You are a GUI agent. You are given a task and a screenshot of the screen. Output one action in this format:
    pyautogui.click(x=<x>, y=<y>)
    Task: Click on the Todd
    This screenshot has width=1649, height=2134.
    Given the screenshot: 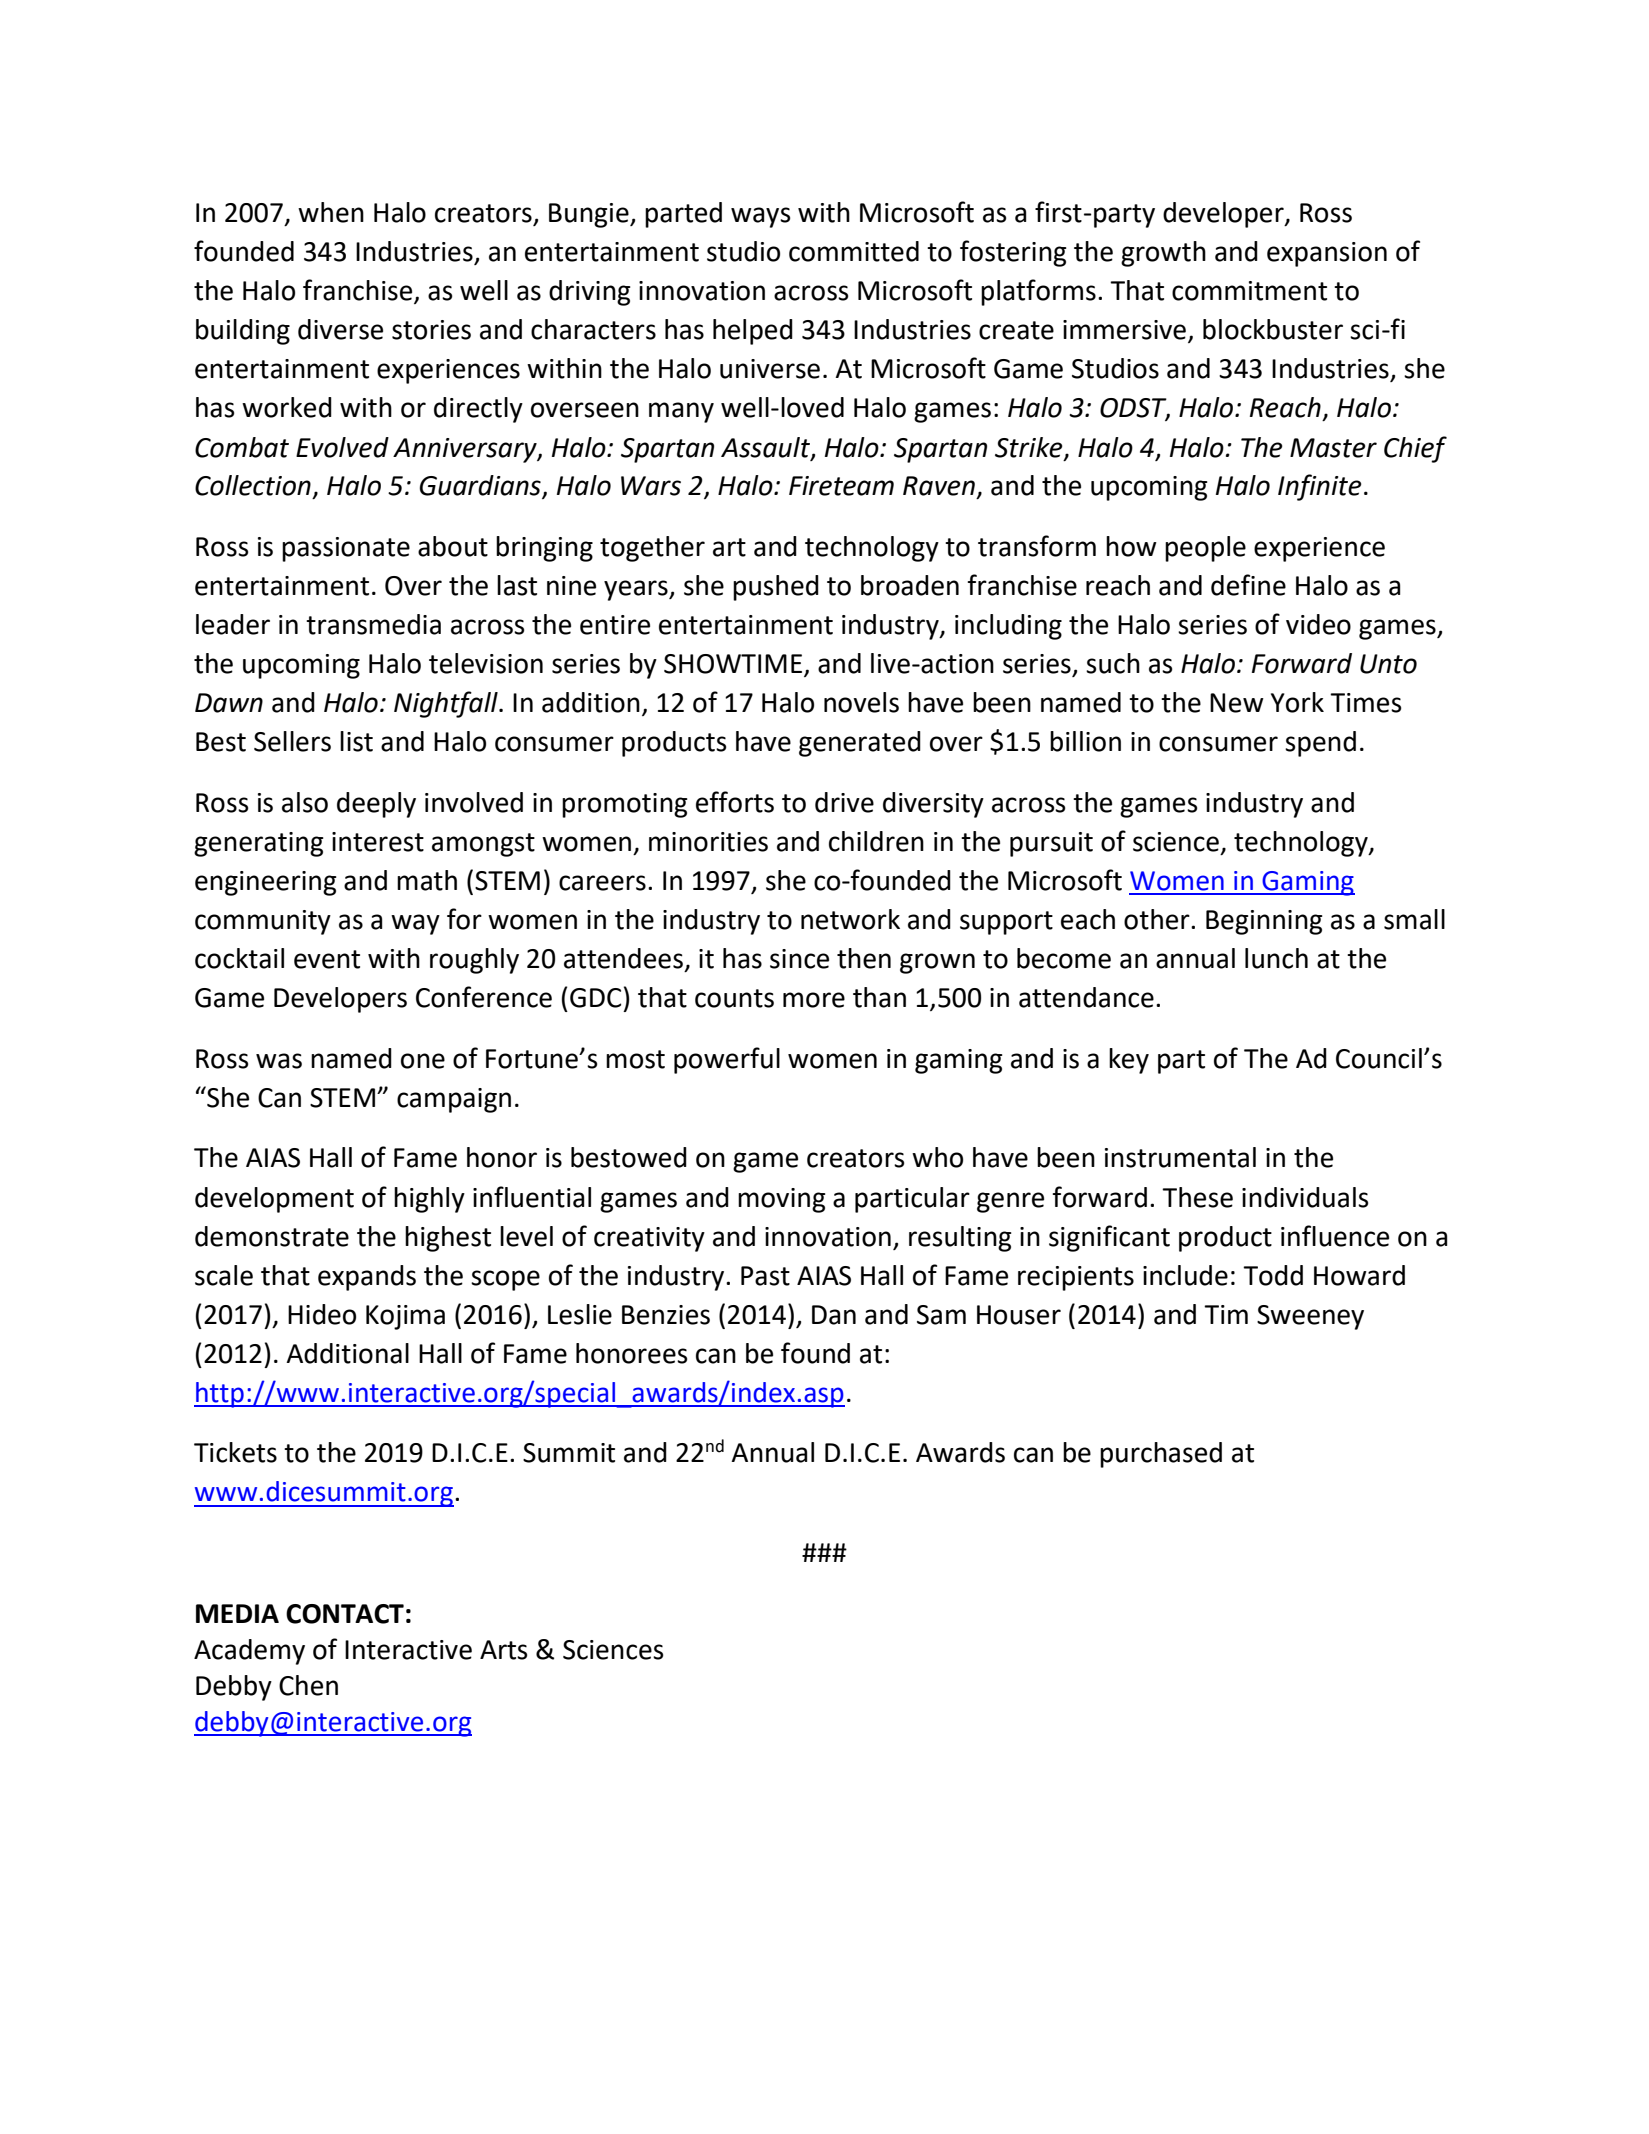 What is the action you would take?
    pyautogui.click(x=1273, y=1275)
